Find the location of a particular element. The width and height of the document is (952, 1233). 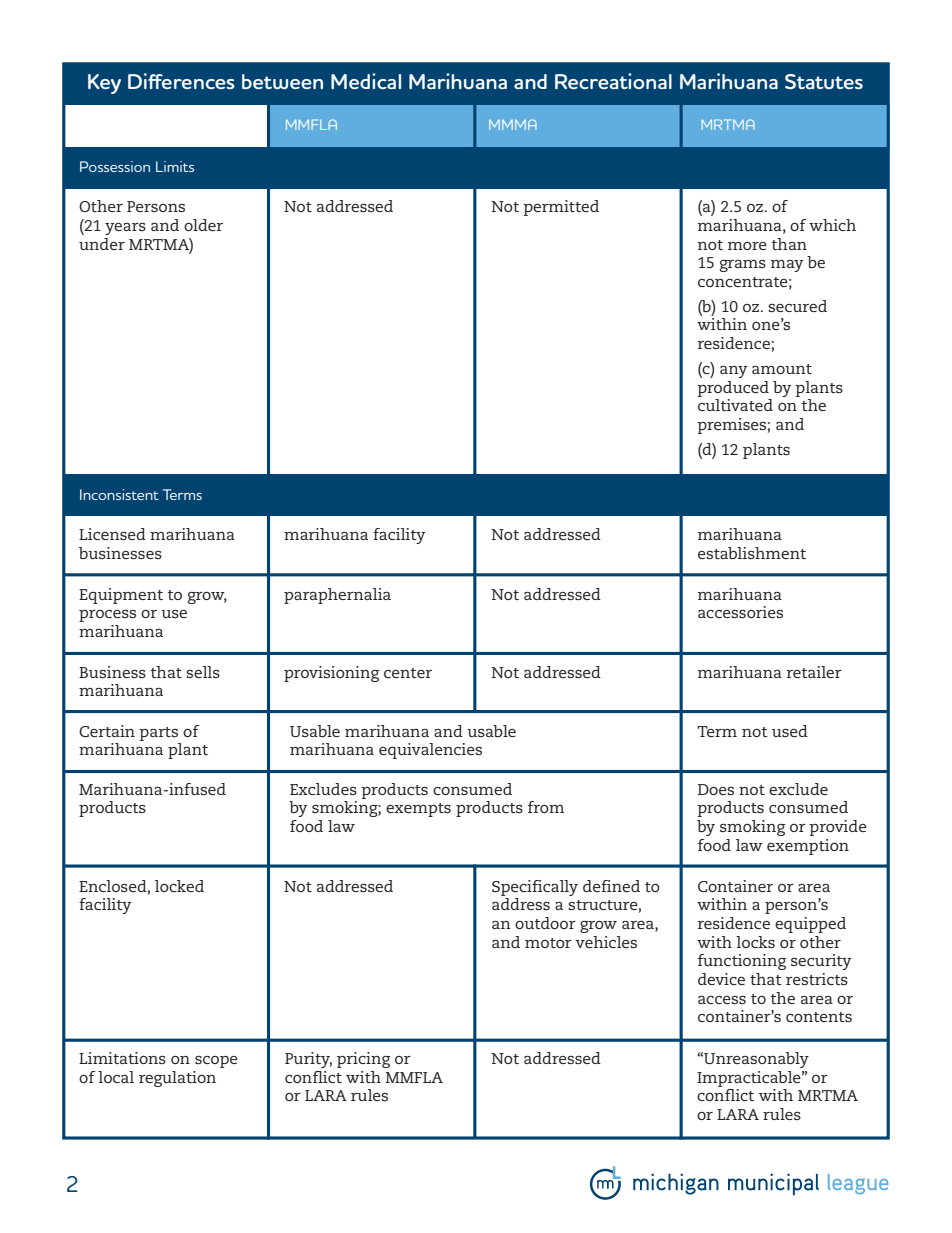

Medical is located at coordinates (366, 81).
